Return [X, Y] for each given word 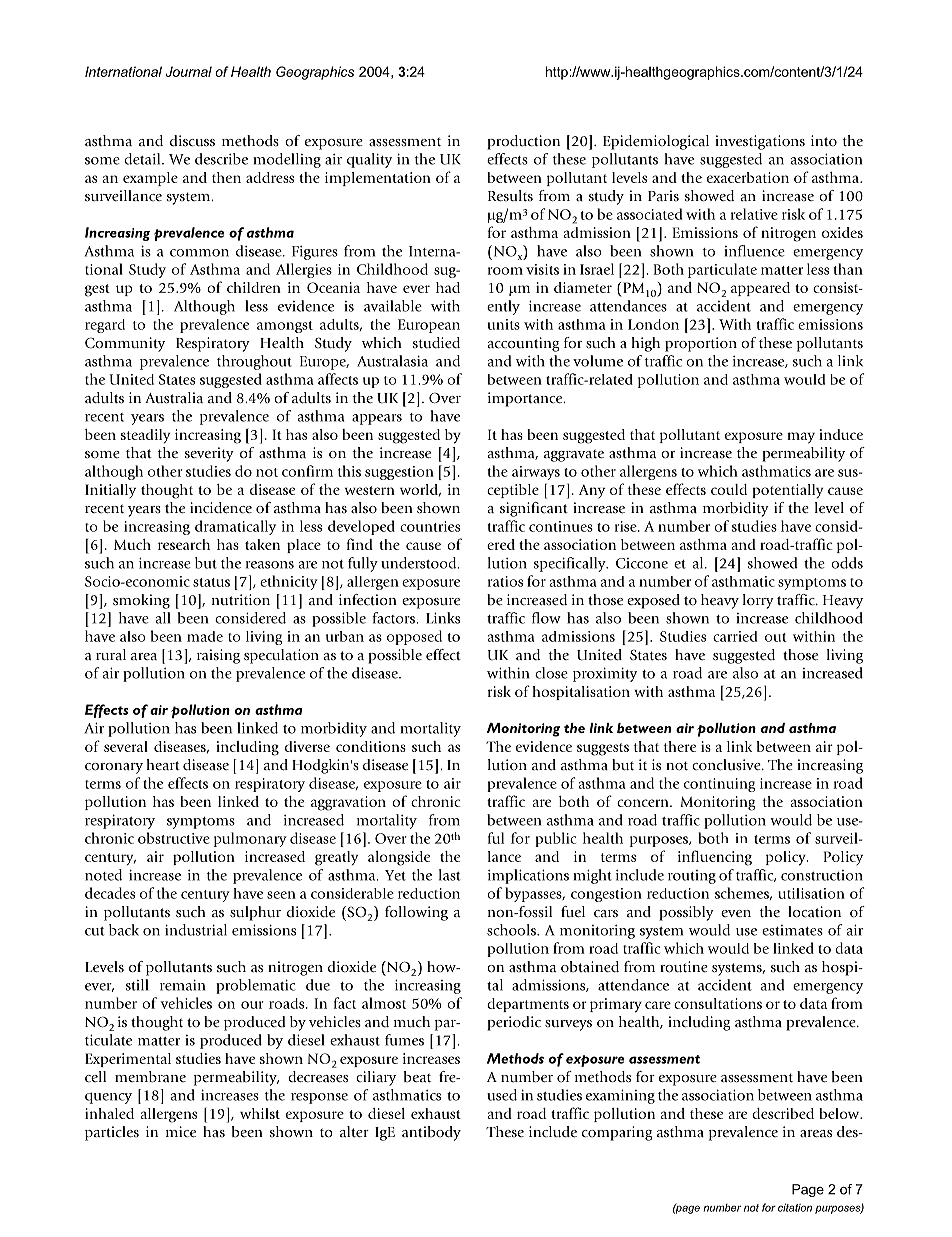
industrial [196, 930]
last [450, 875]
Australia [174, 398]
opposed [414, 637]
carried [735, 636]
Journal [188, 71]
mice [181, 1131]
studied [436, 342]
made [205, 636]
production [523, 142]
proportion [701, 344]
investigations [760, 142]
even [736, 913]
